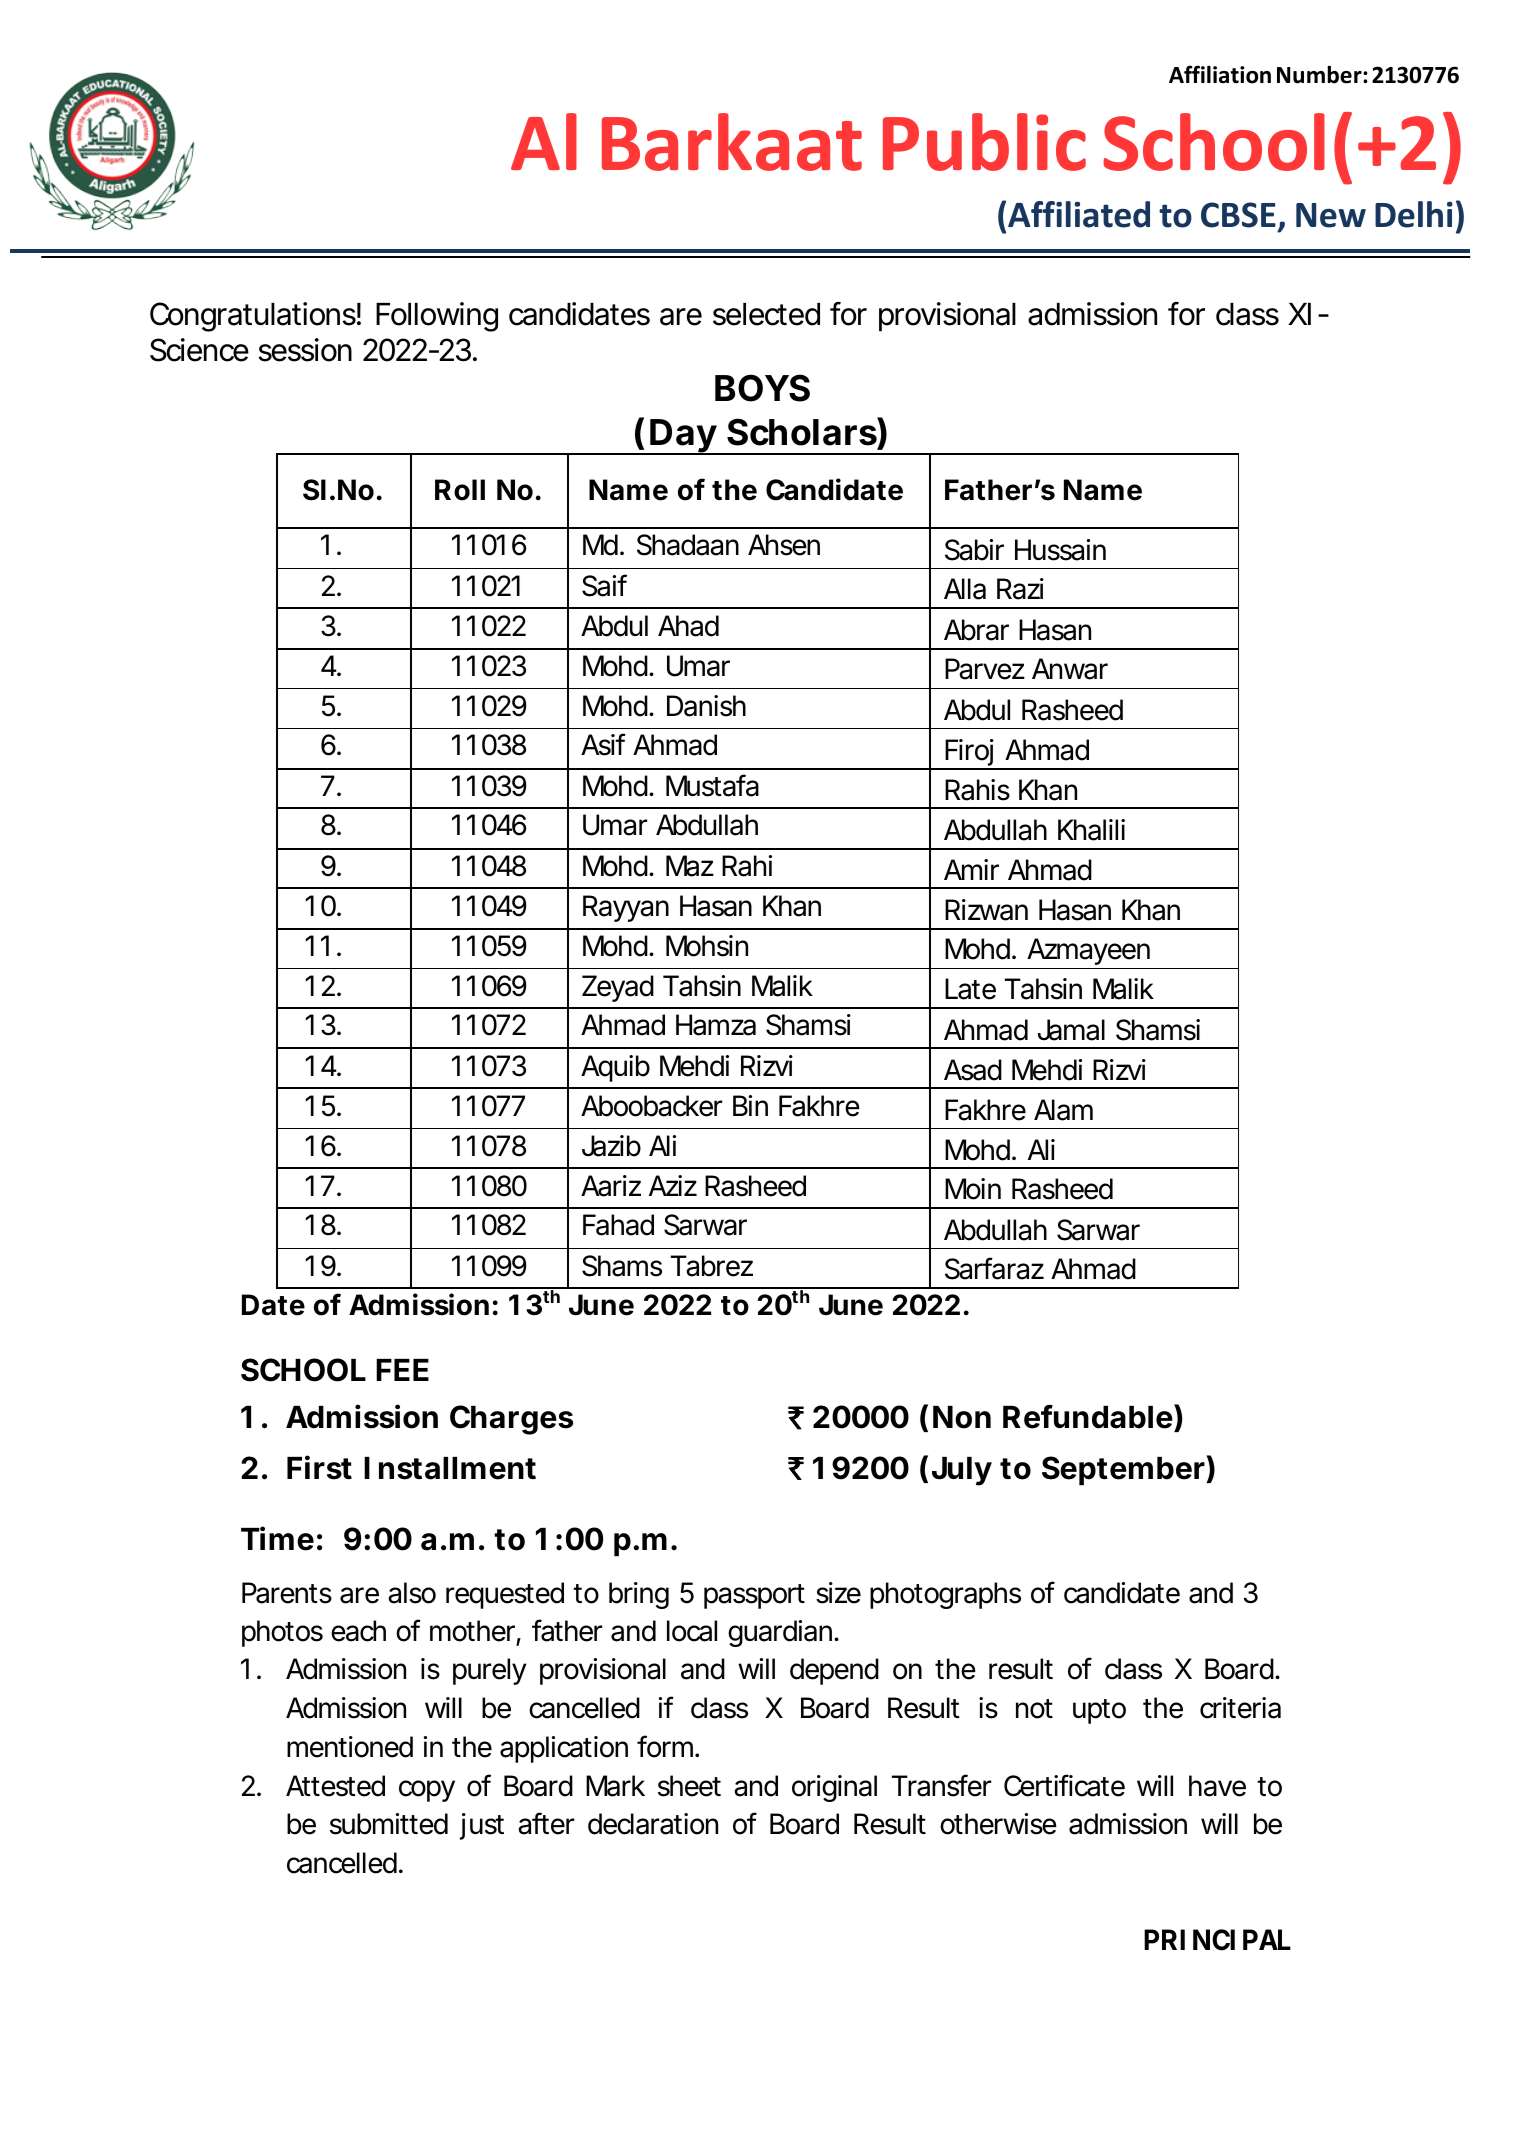 Image resolution: width=1513 pixels, height=2139 pixels. I want to click on September, so click(1124, 1470).
